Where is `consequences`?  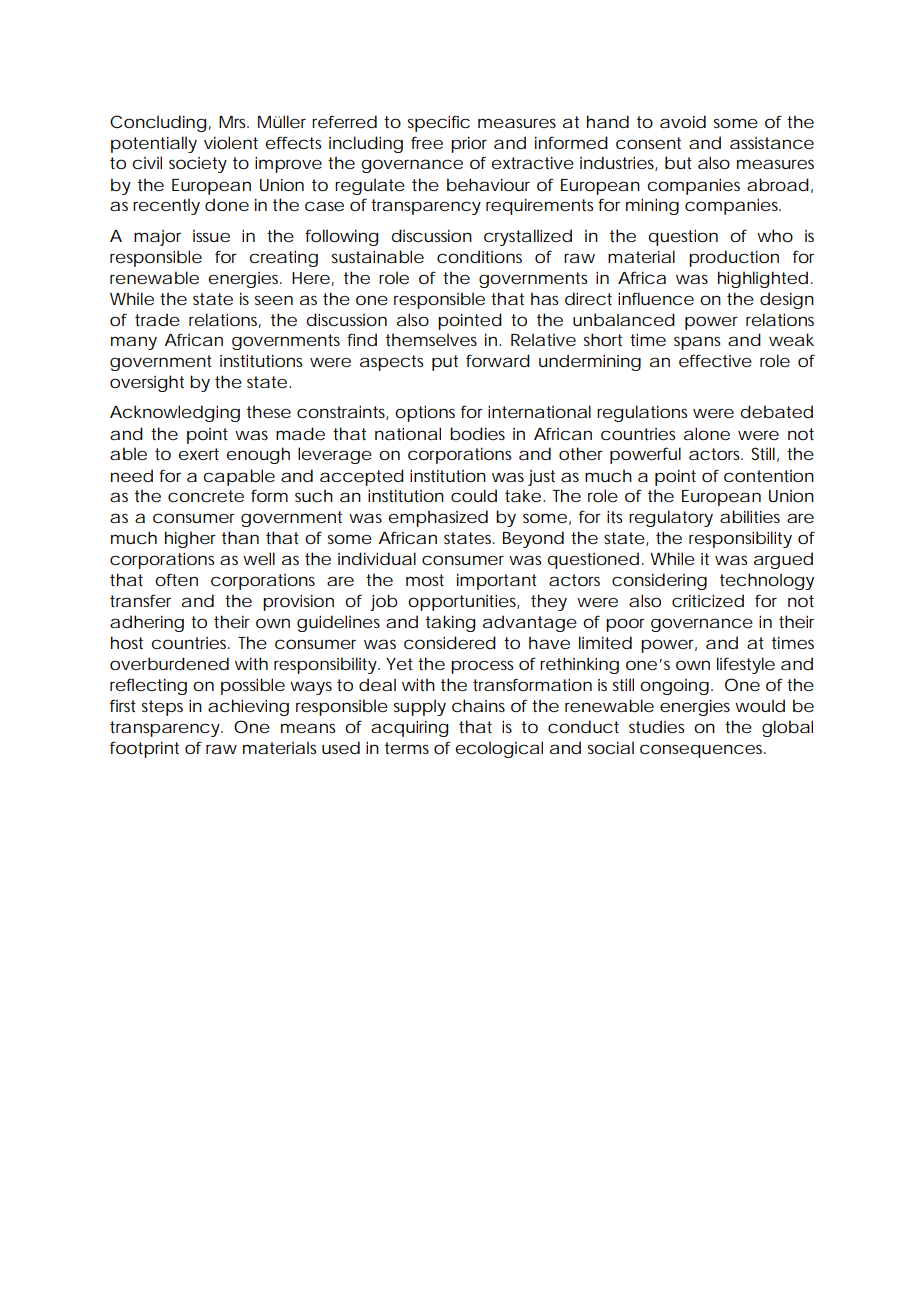 consequences is located at coordinates (703, 751).
